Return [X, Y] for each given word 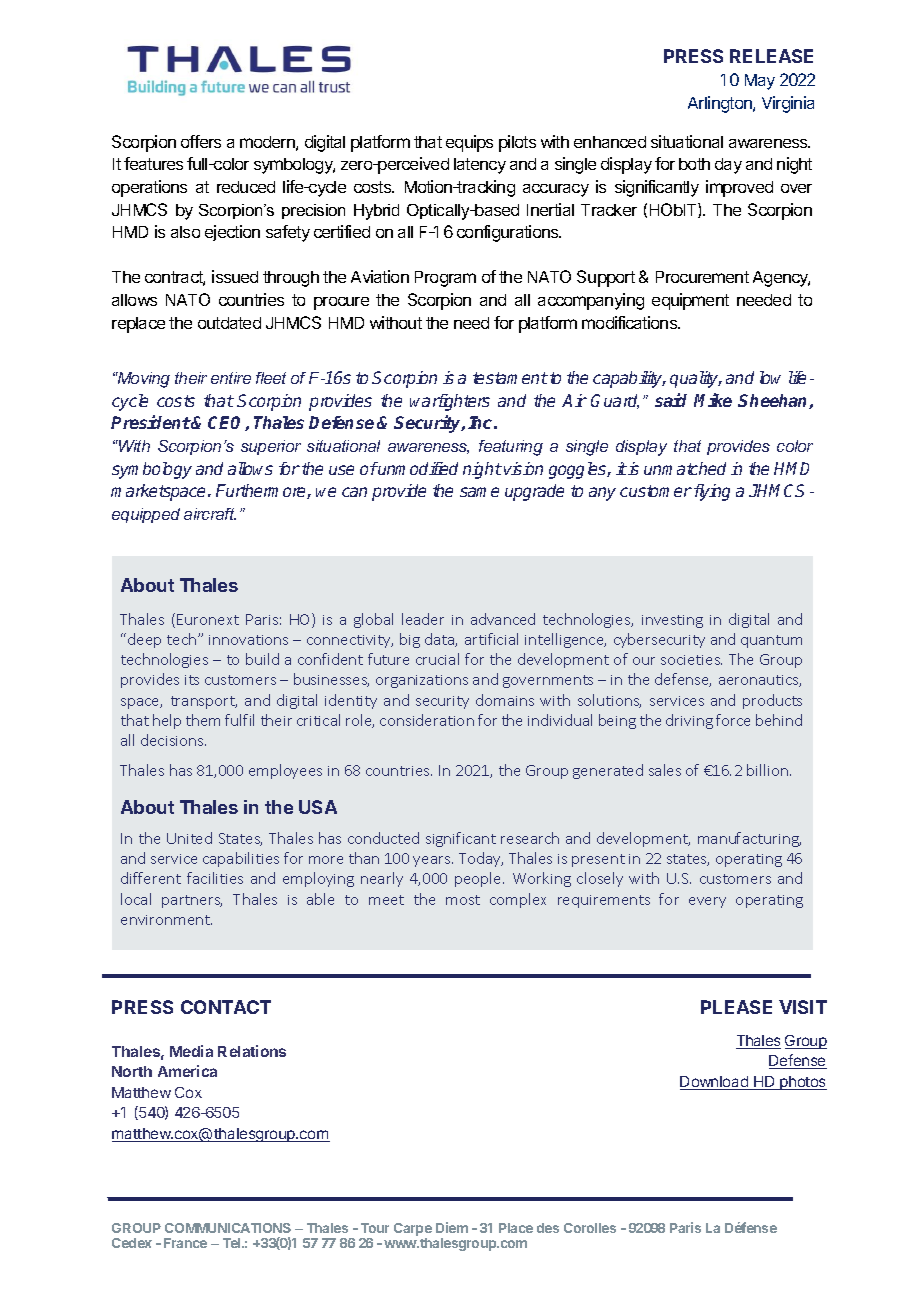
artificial [491, 639]
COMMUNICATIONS [228, 1228]
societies [691, 660]
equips [469, 143]
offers [201, 141]
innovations [248, 640]
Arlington [721, 104]
